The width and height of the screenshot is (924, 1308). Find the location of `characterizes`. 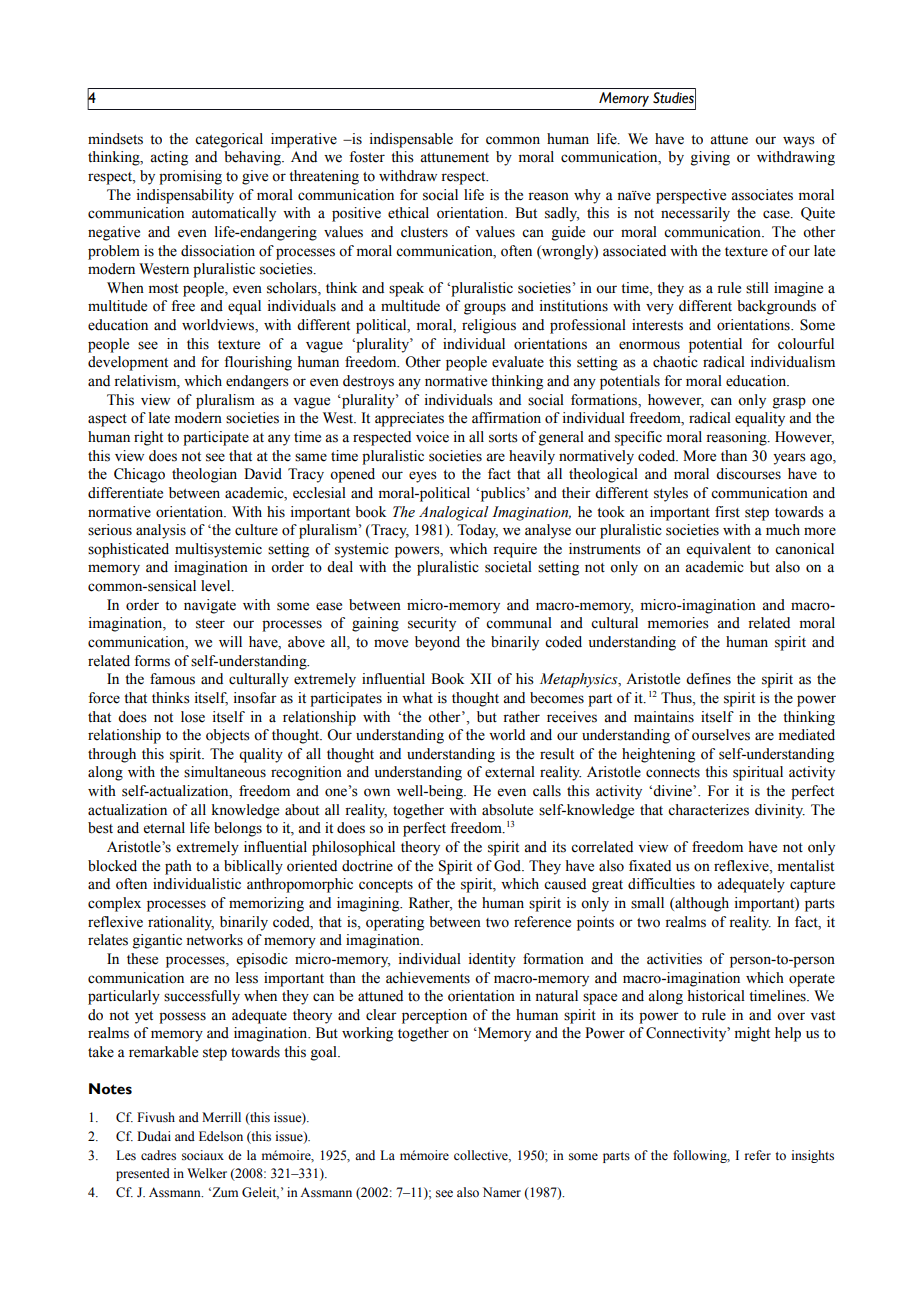

characterizes is located at coordinates (708, 810).
